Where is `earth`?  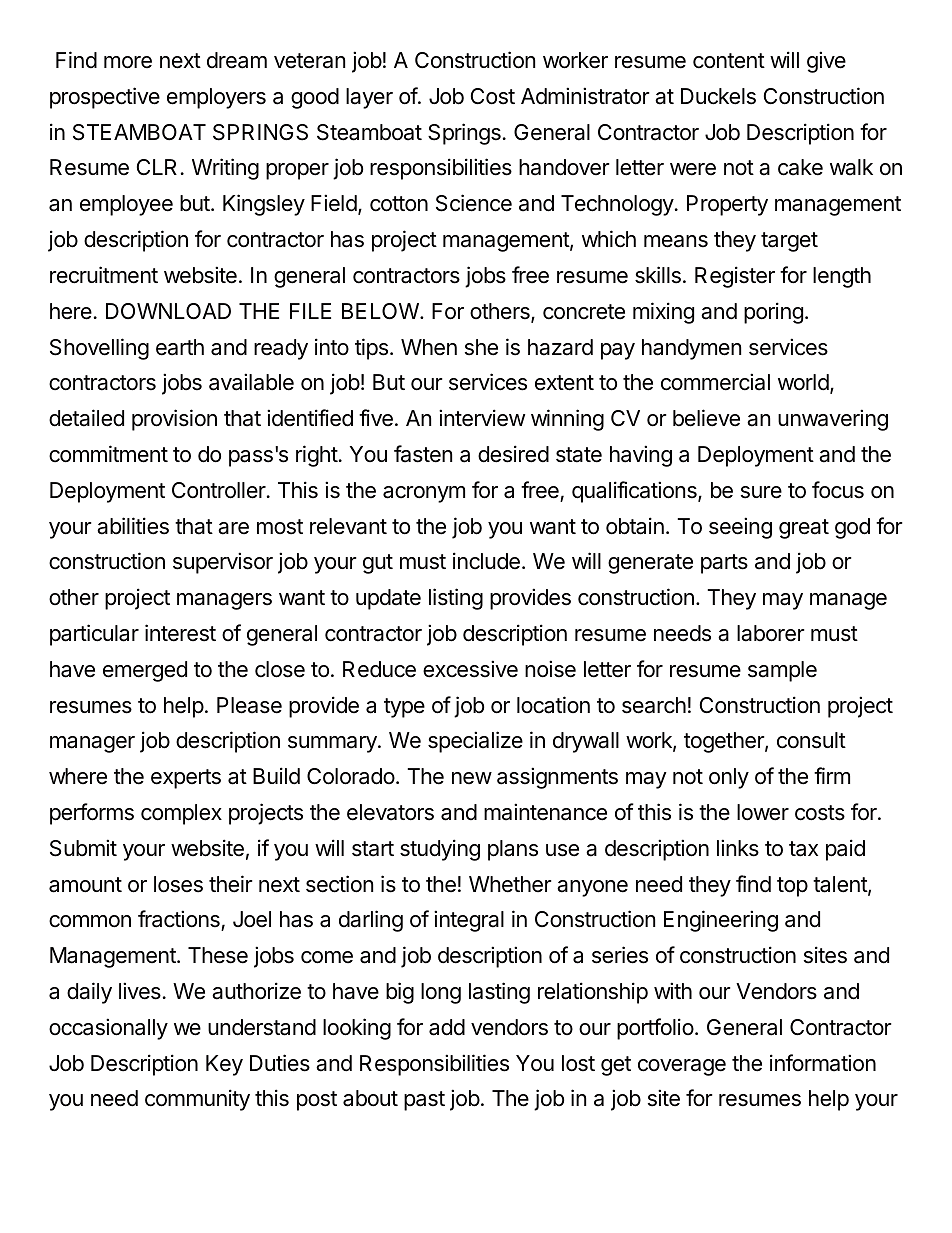
earth is located at coordinates (180, 347).
